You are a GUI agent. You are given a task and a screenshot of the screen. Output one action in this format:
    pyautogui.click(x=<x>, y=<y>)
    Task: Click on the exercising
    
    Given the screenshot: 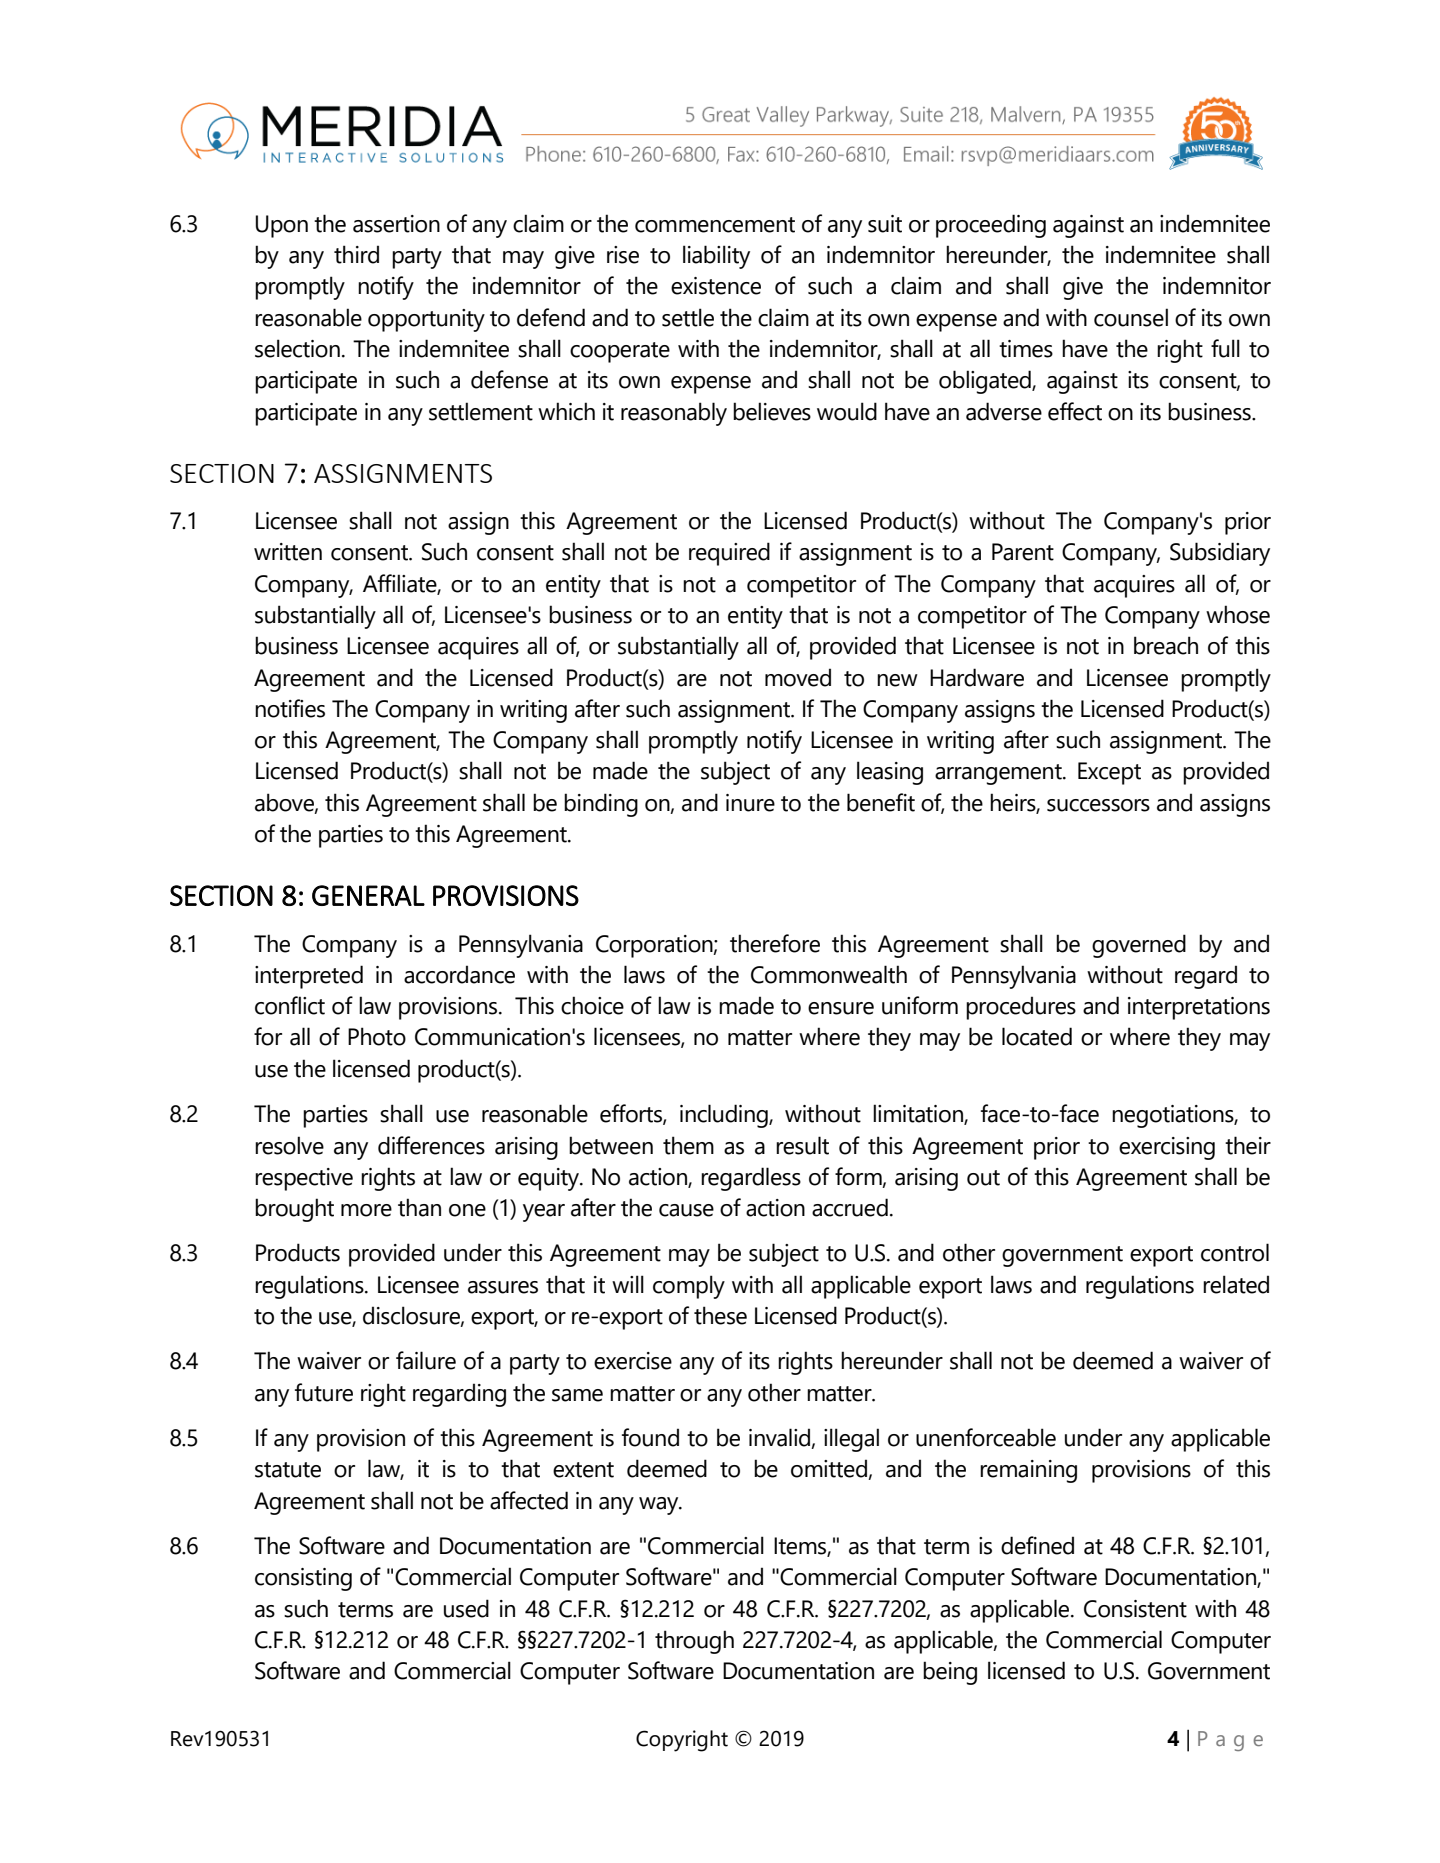 What is the action you would take?
    pyautogui.click(x=1167, y=1148)
